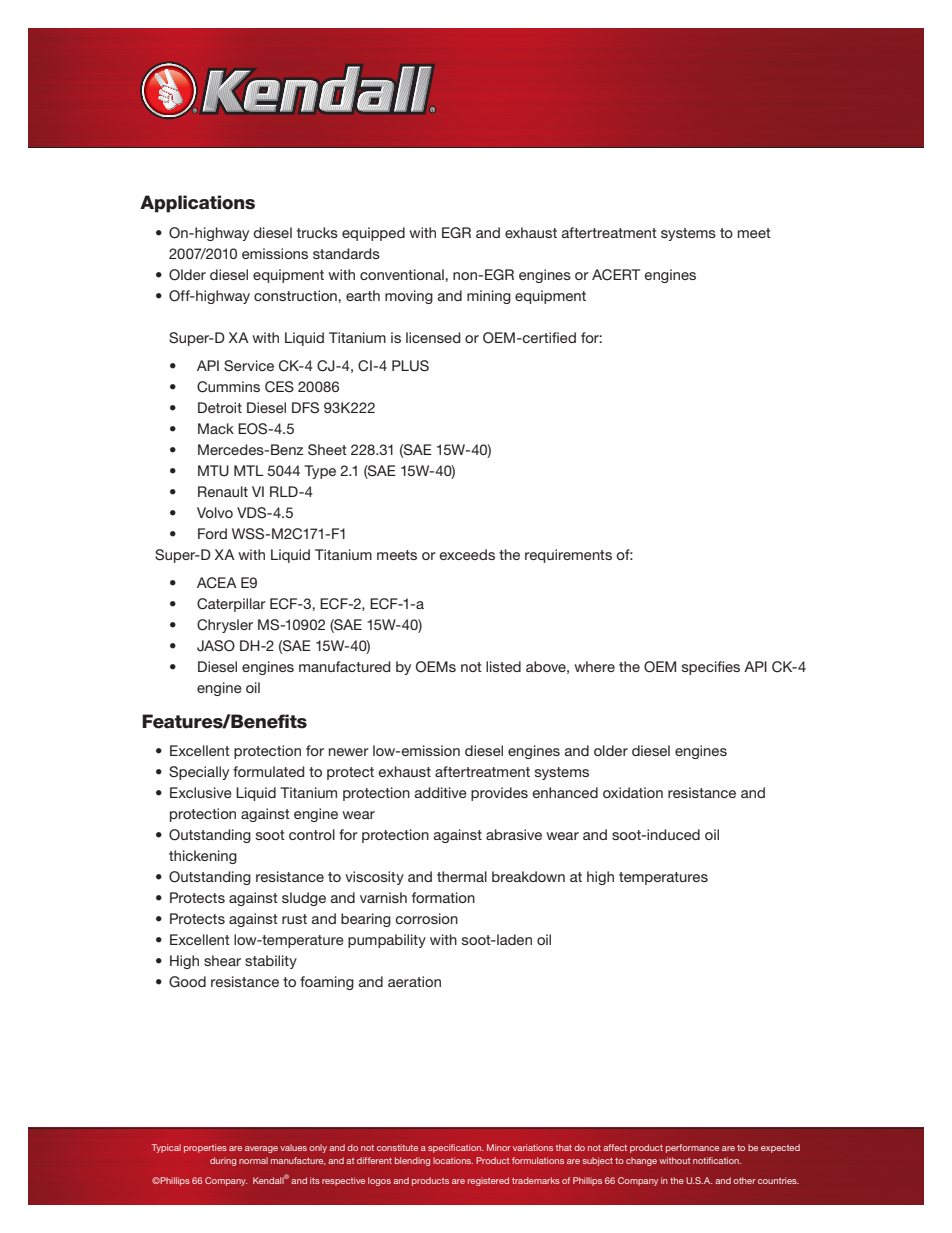 This page has width=952, height=1233. What do you see at coordinates (568, 556) in the page?
I see `requirements` at bounding box center [568, 556].
